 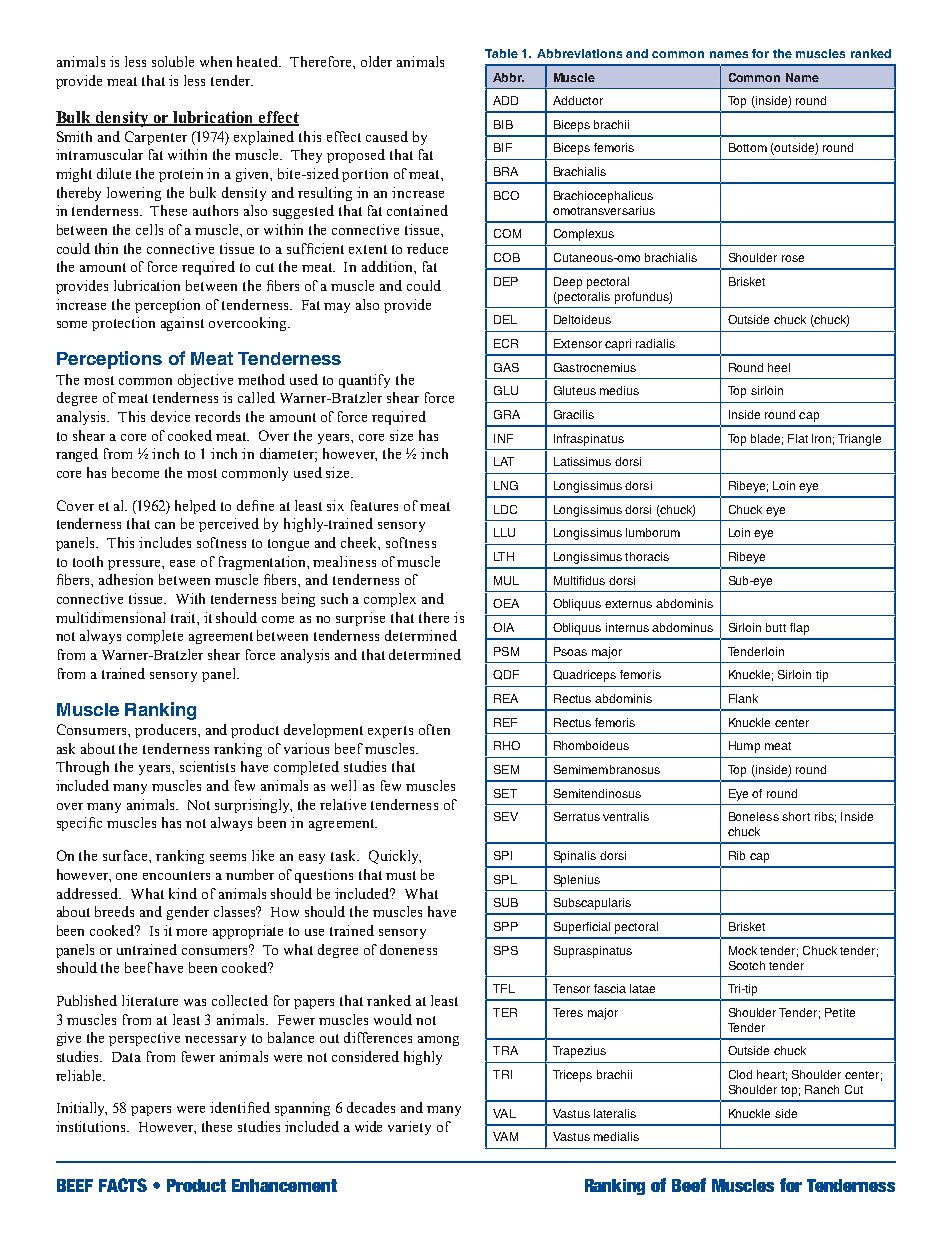 I want to click on FACTS, so click(x=123, y=1185).
